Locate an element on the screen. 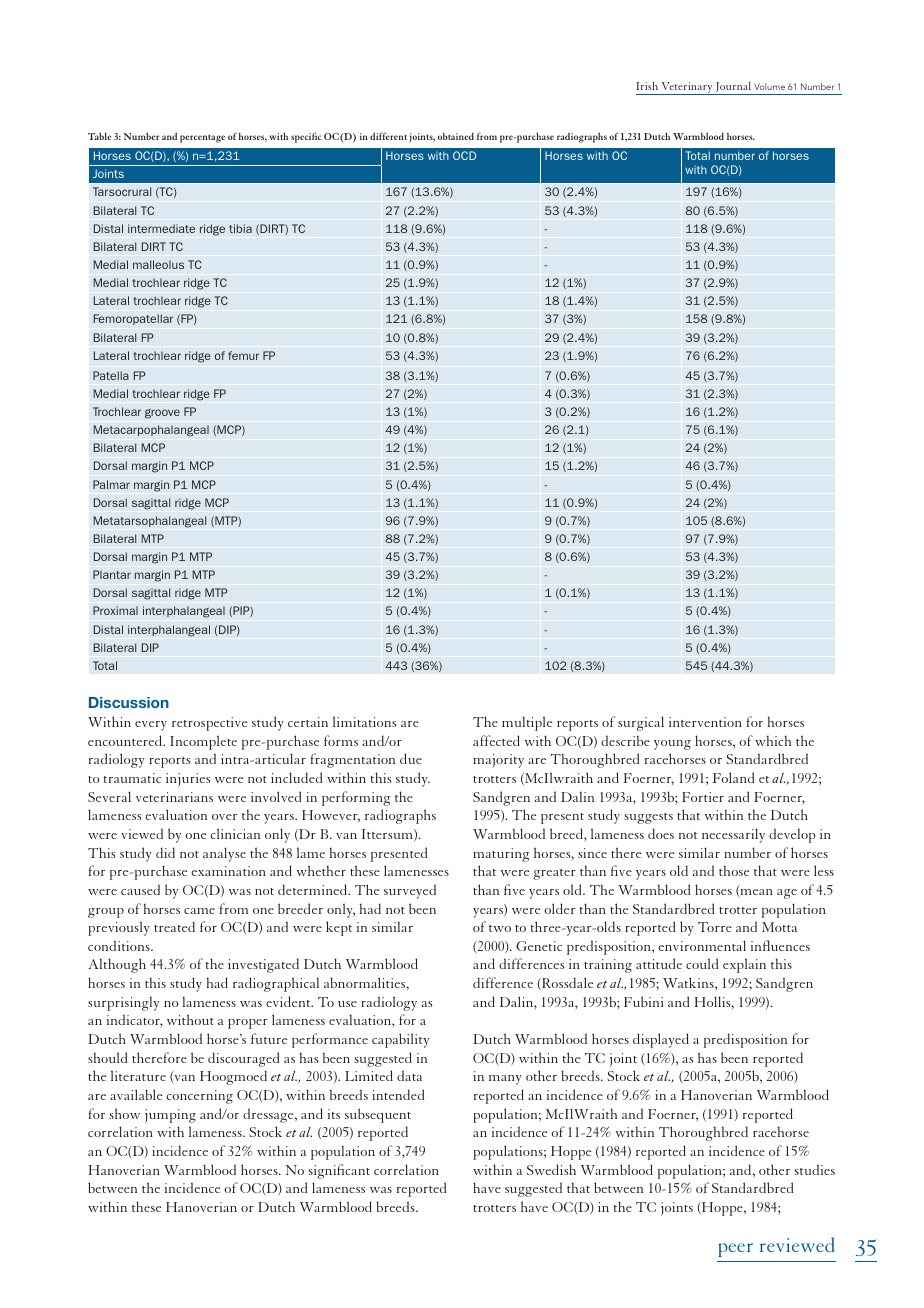 The width and height of the screenshot is (924, 1308). retrospective is located at coordinates (209, 724).
